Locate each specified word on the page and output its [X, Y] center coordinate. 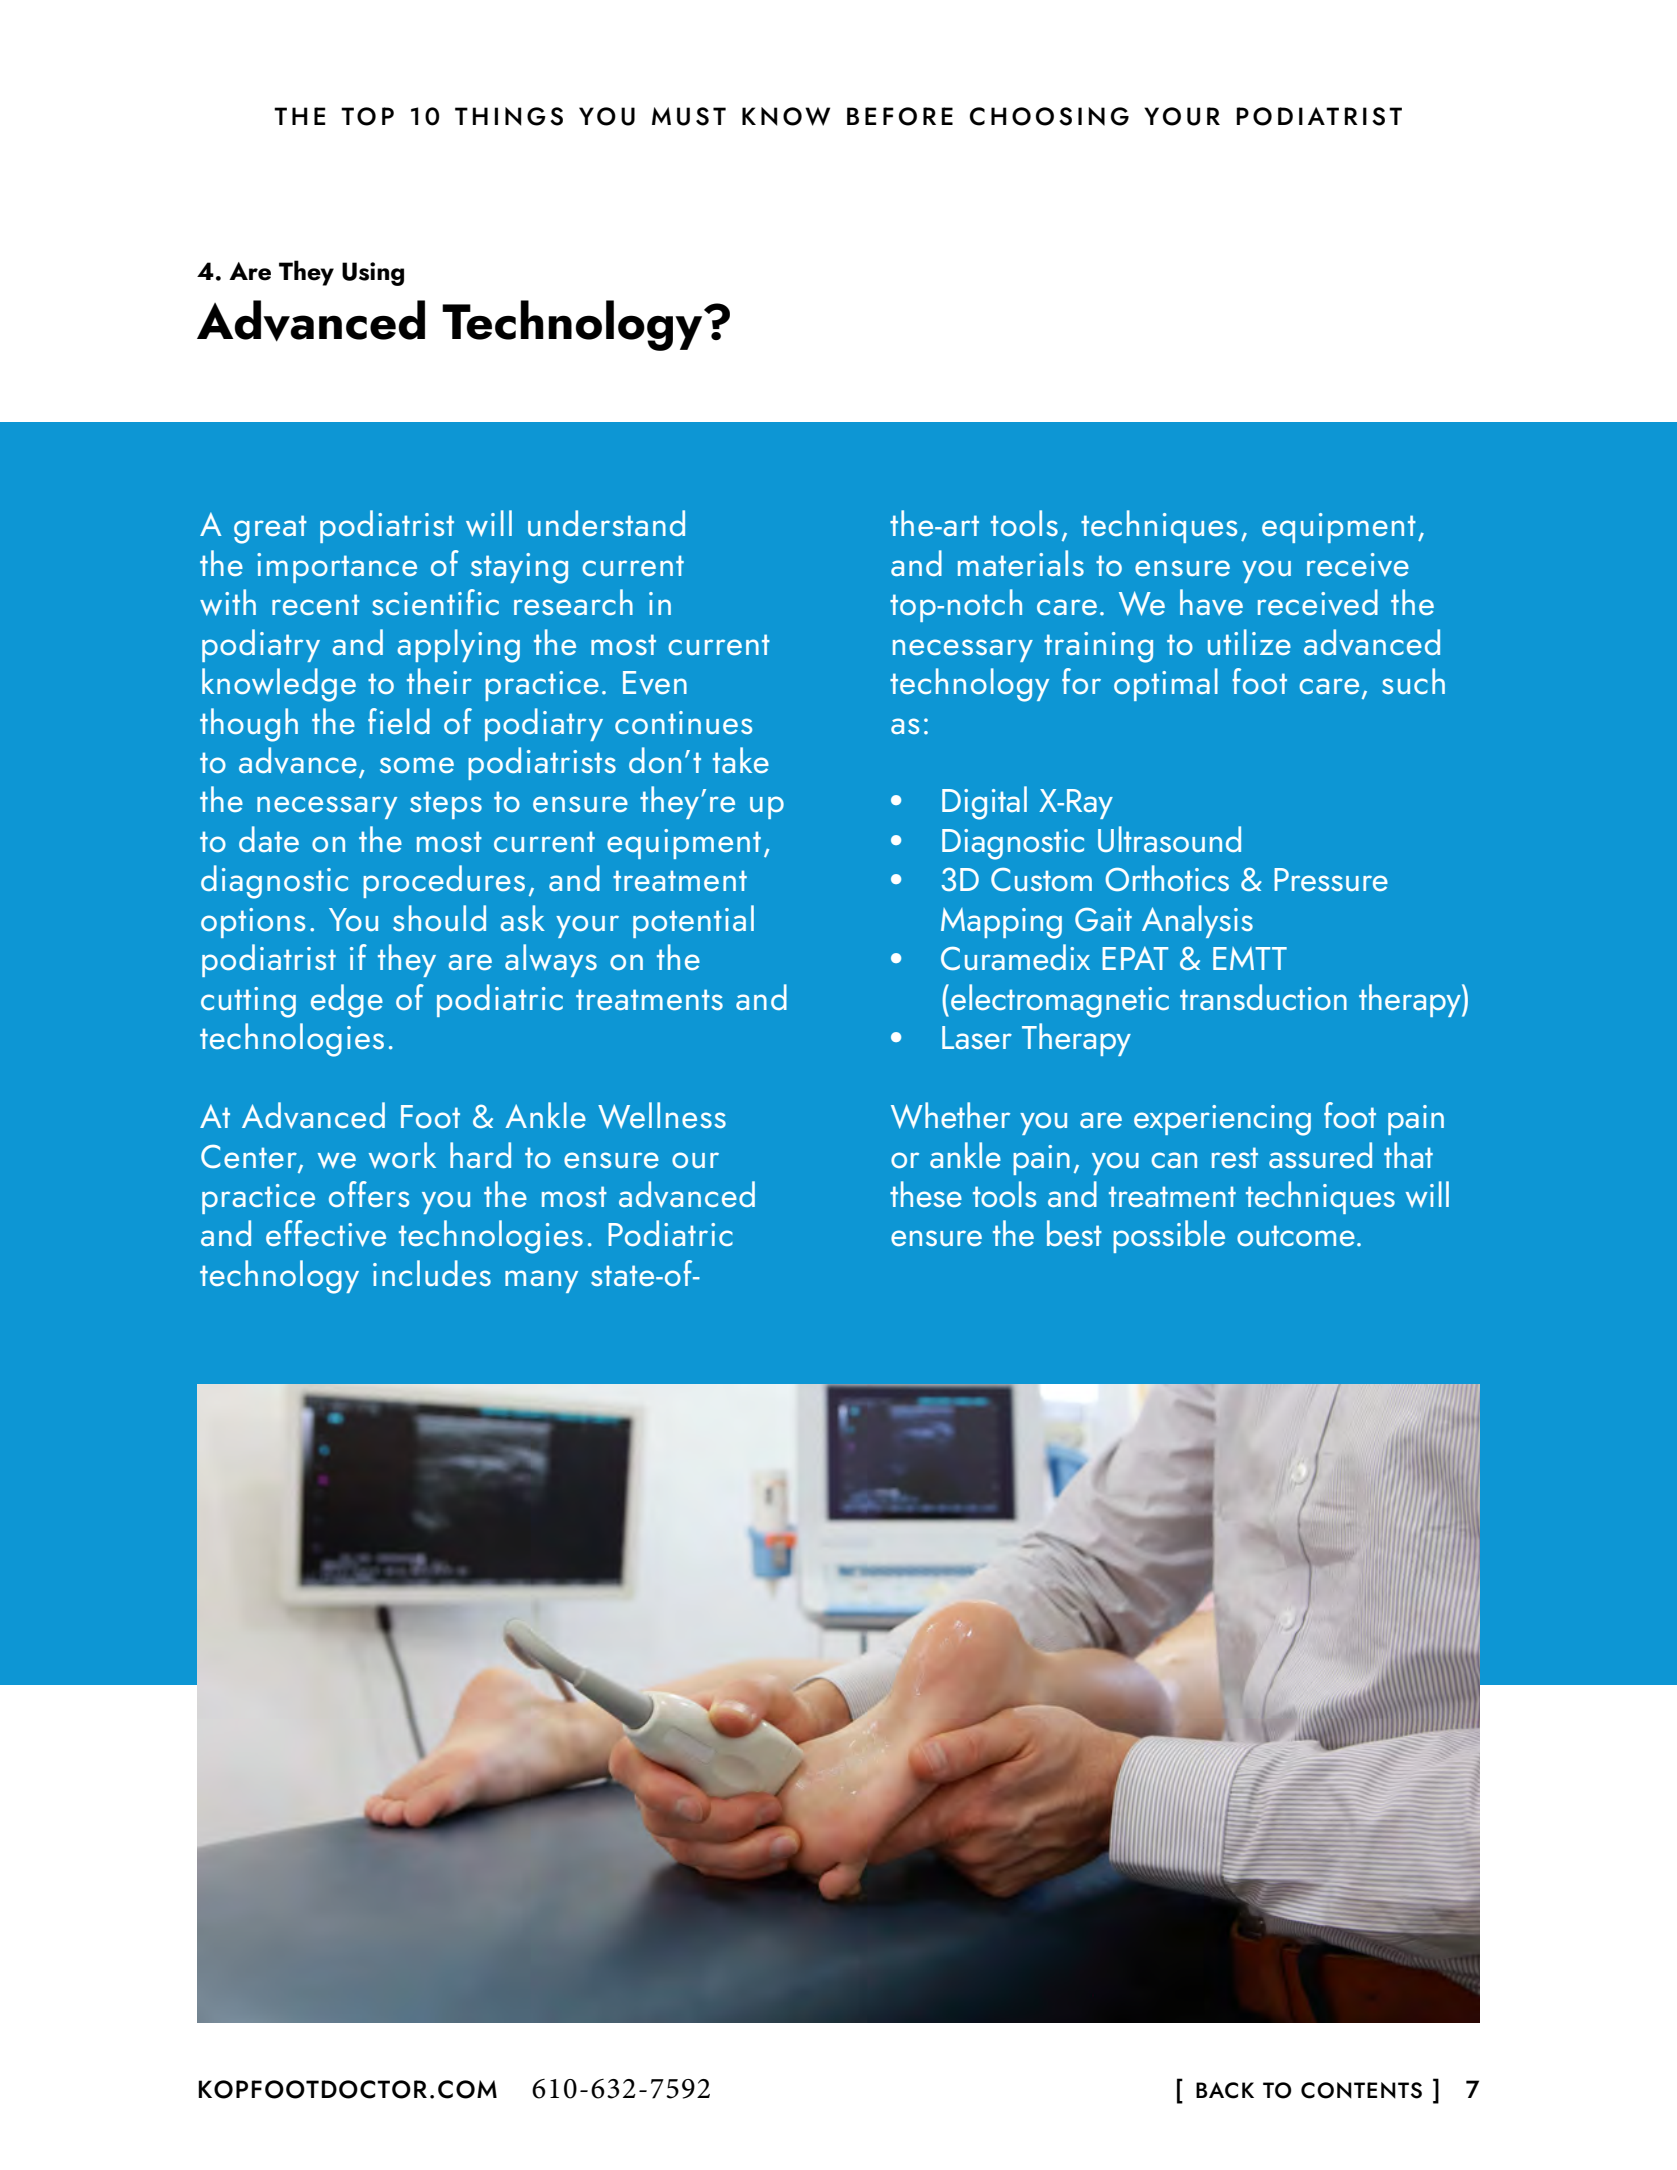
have [1211, 602]
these [926, 1194]
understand [606, 523]
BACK [1225, 2090]
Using [373, 274]
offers [369, 1194]
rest [1235, 1157]
